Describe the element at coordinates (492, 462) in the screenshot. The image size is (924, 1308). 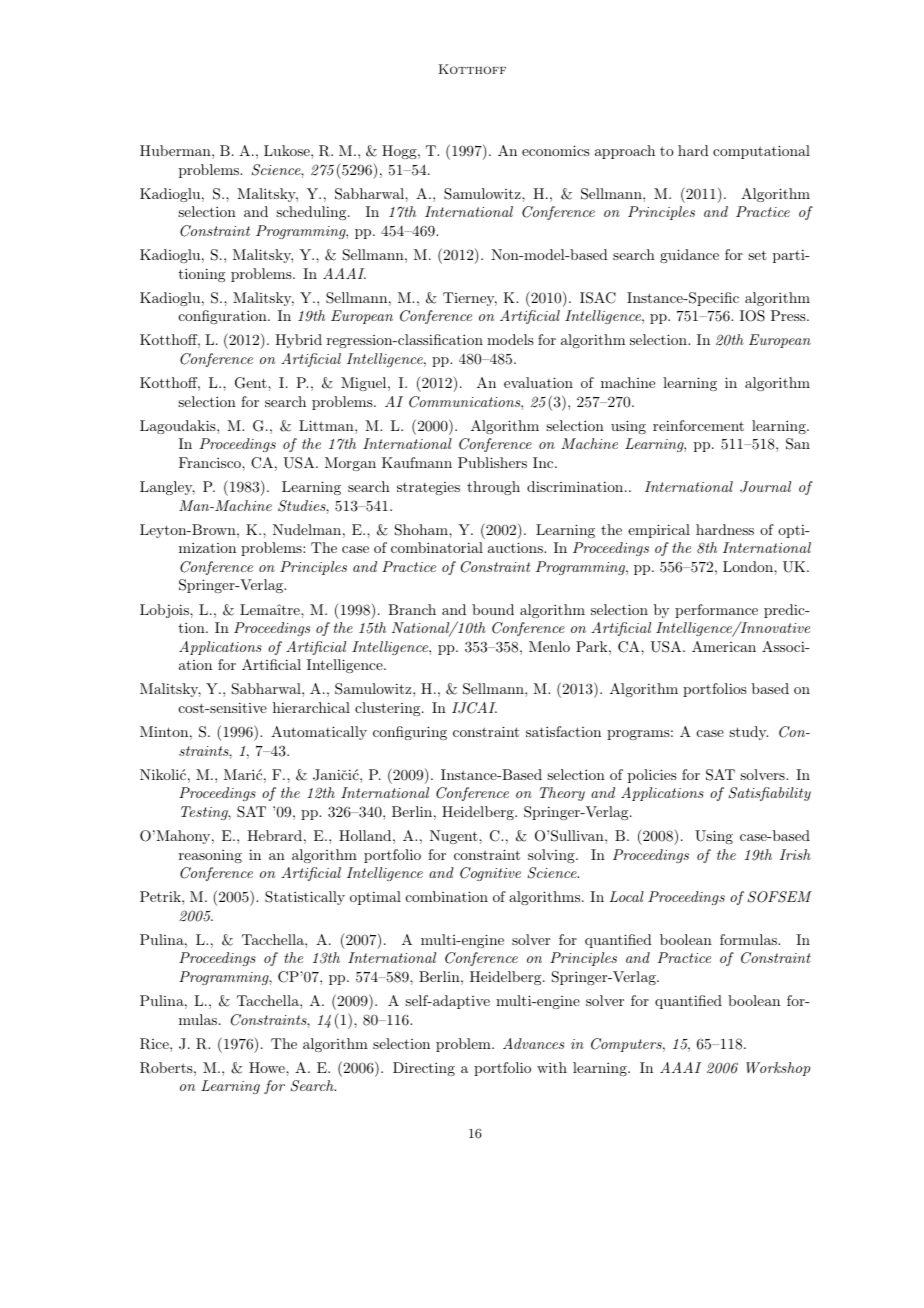
I see `Publishers` at that location.
